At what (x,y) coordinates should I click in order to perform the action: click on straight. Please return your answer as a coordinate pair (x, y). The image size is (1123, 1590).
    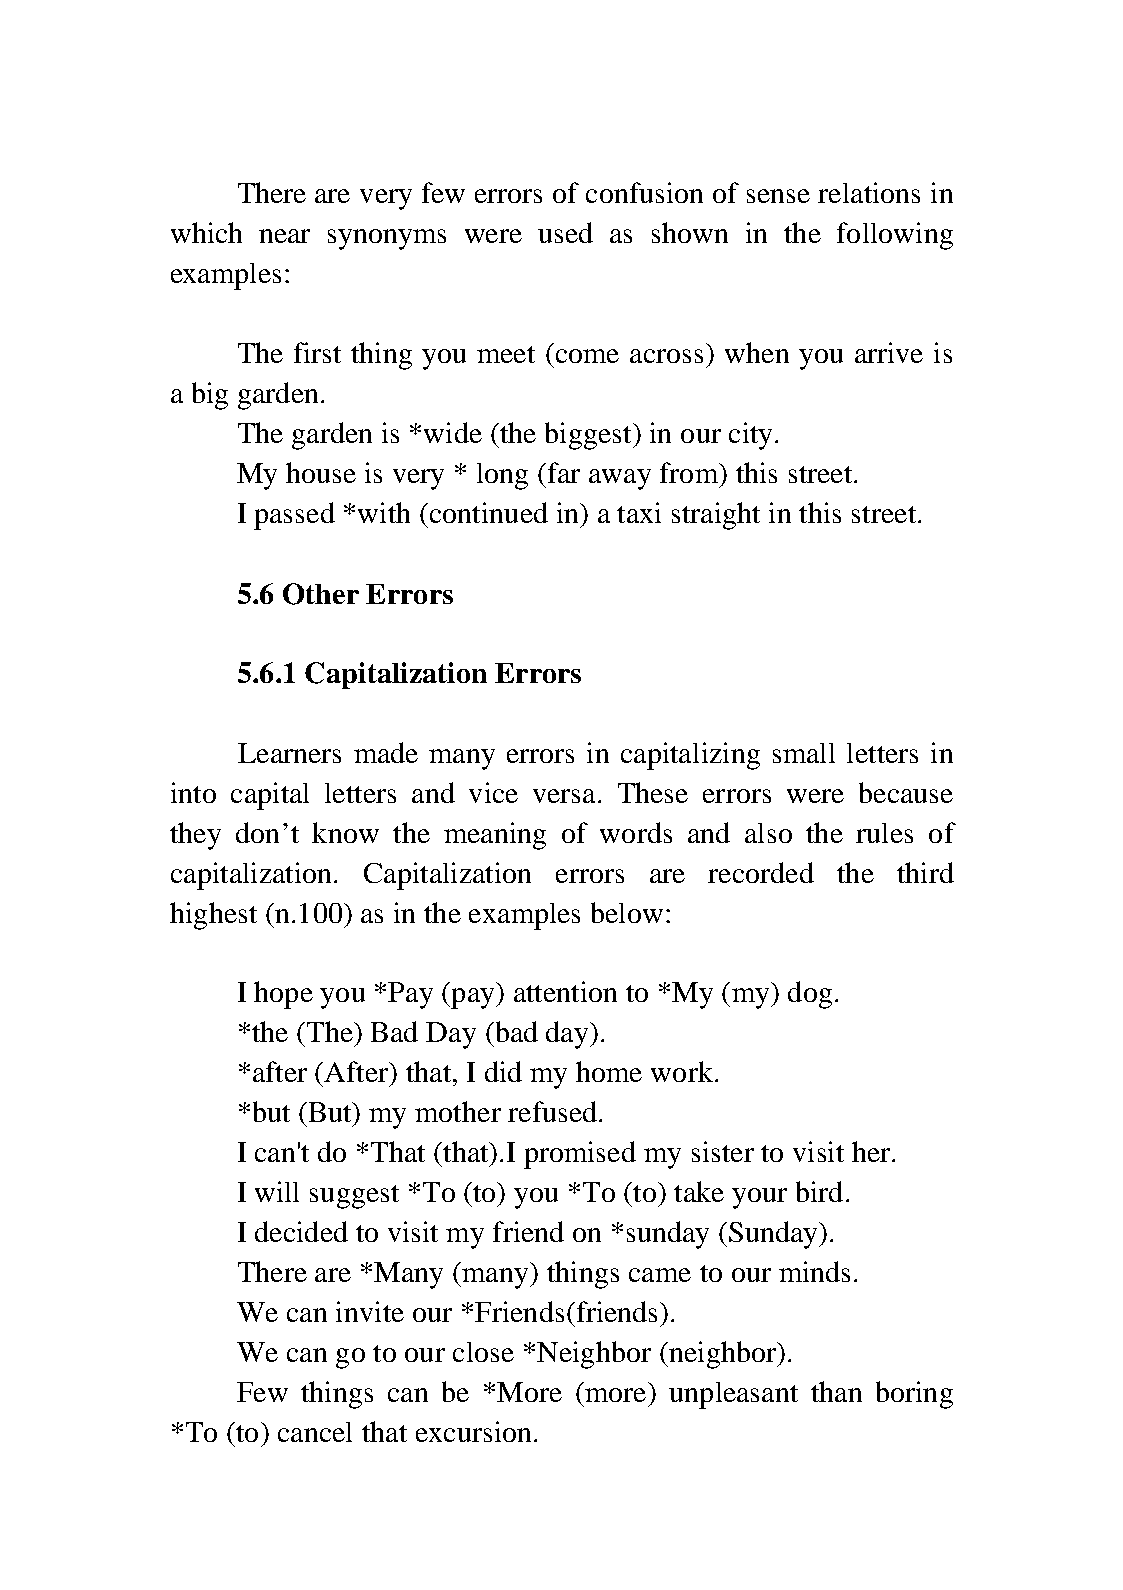
    Looking at the image, I should click on (716, 516).
